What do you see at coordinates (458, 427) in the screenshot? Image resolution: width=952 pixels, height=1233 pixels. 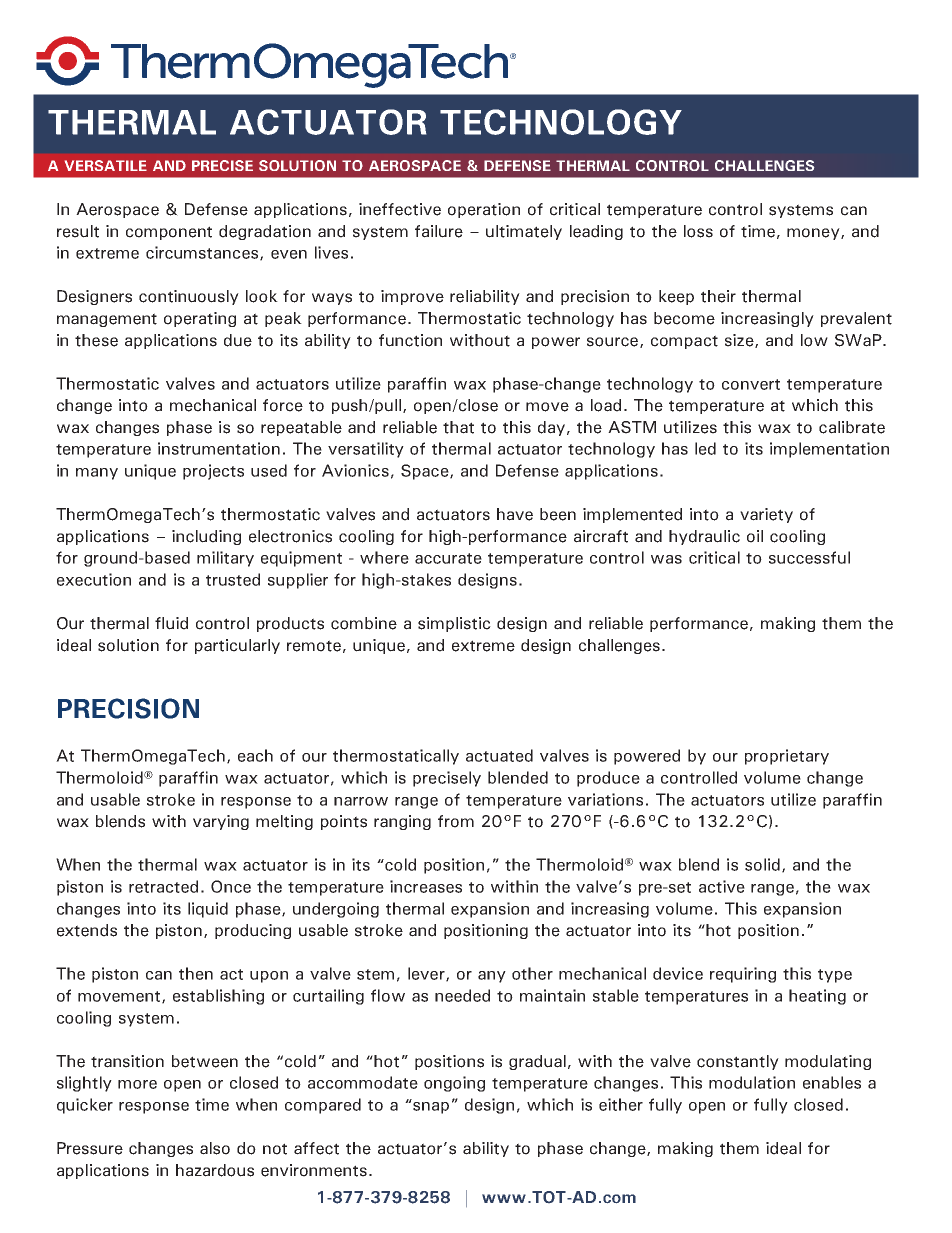 I see `that` at bounding box center [458, 427].
